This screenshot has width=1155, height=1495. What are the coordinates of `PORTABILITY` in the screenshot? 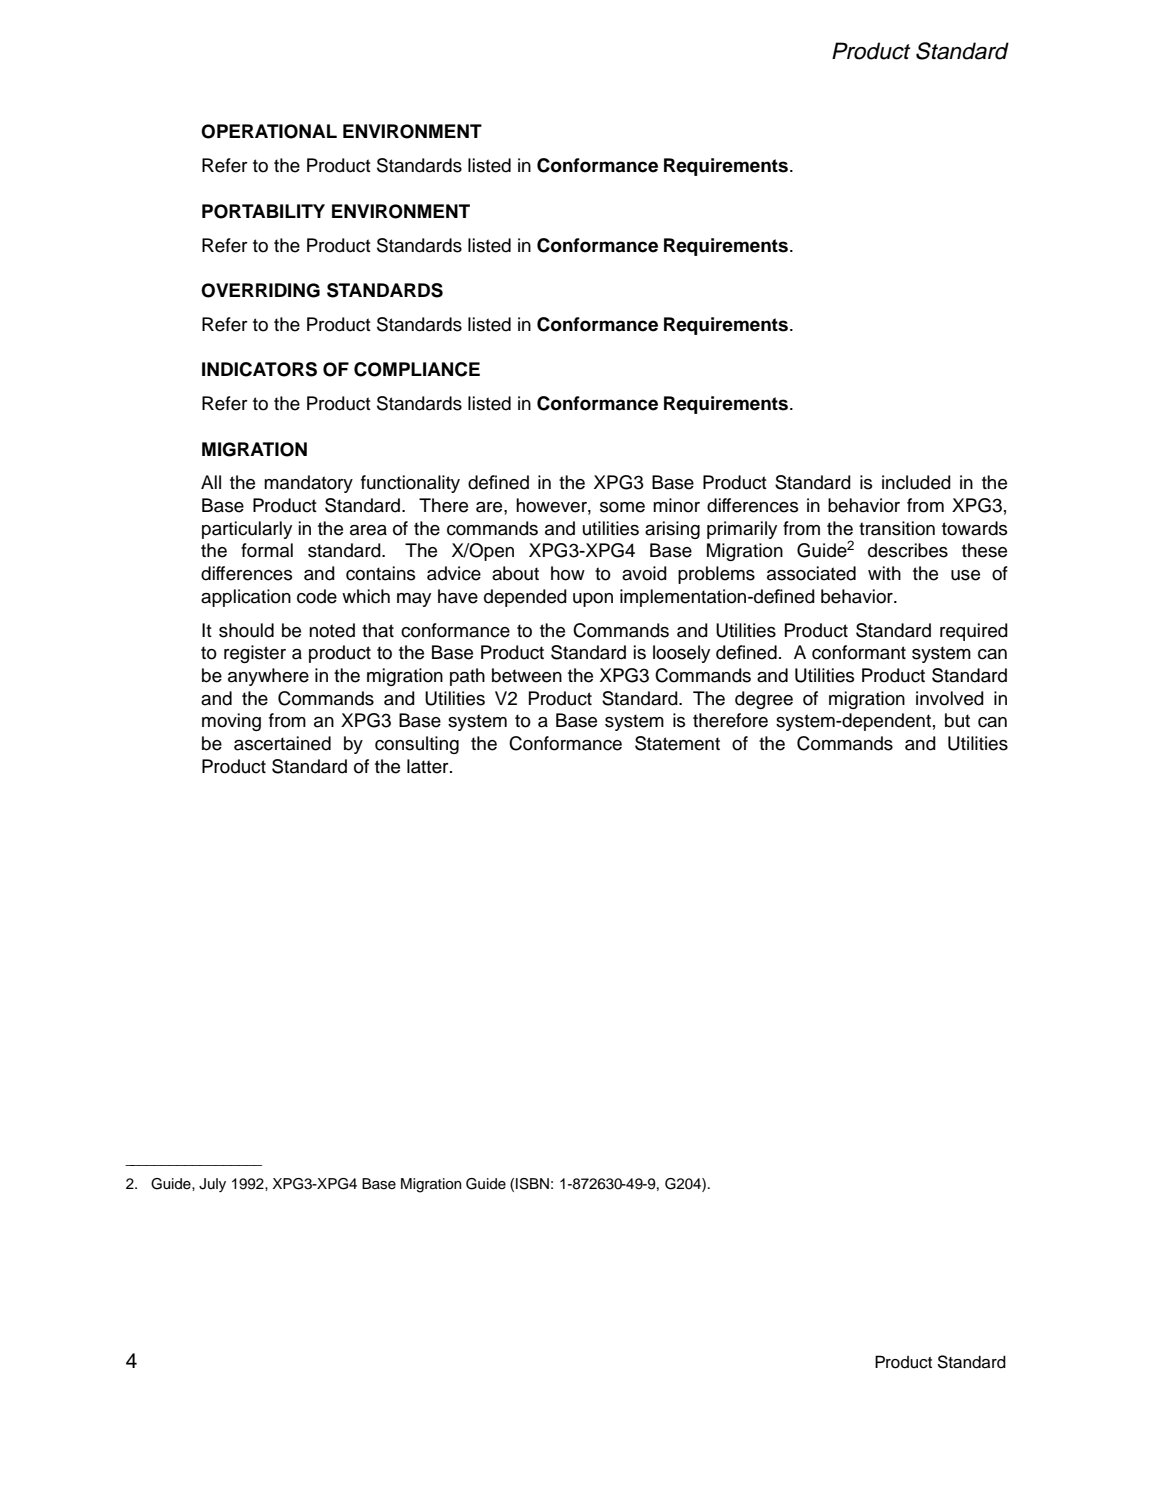 It's located at (263, 211).
